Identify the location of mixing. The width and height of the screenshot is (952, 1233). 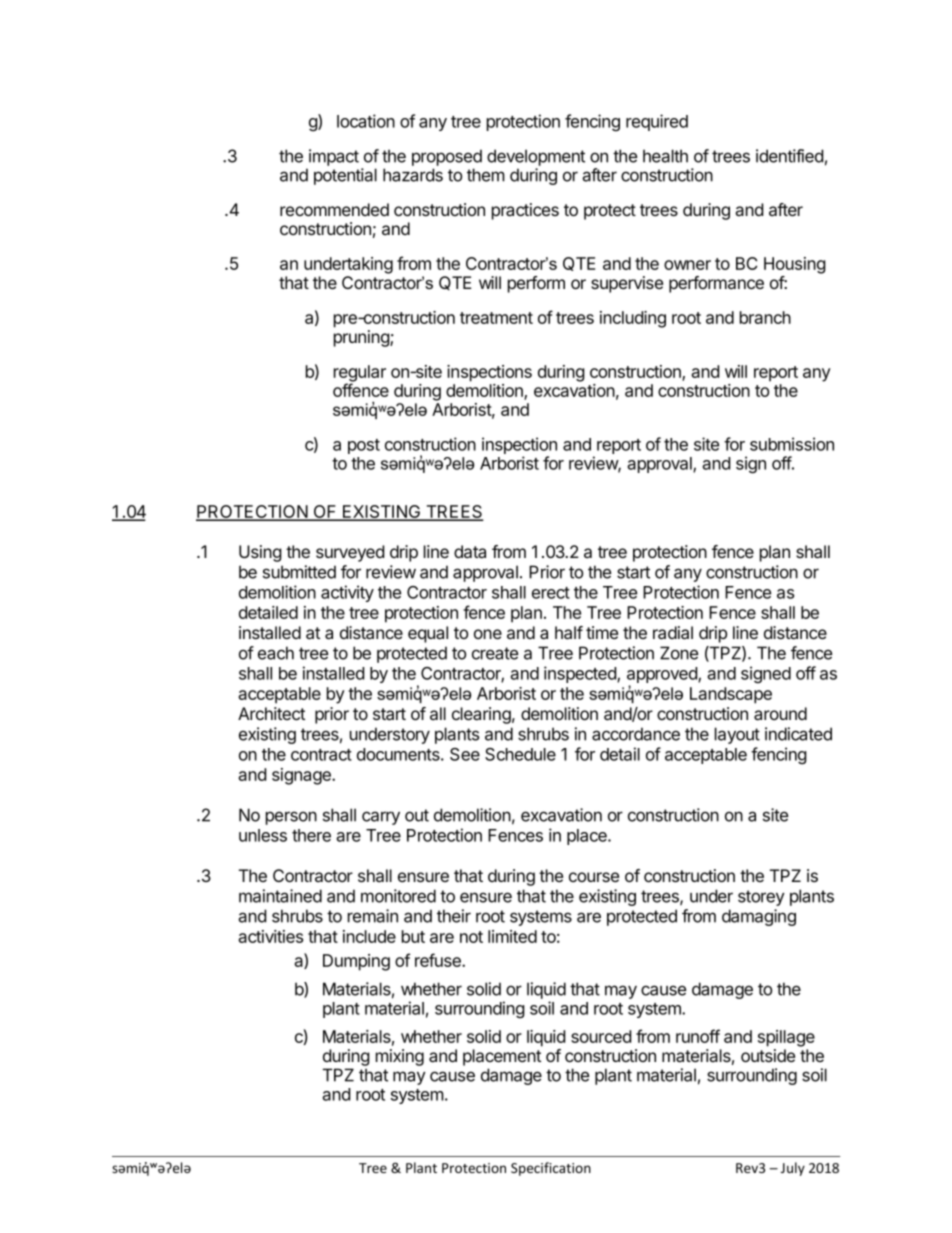
(400, 1057).
